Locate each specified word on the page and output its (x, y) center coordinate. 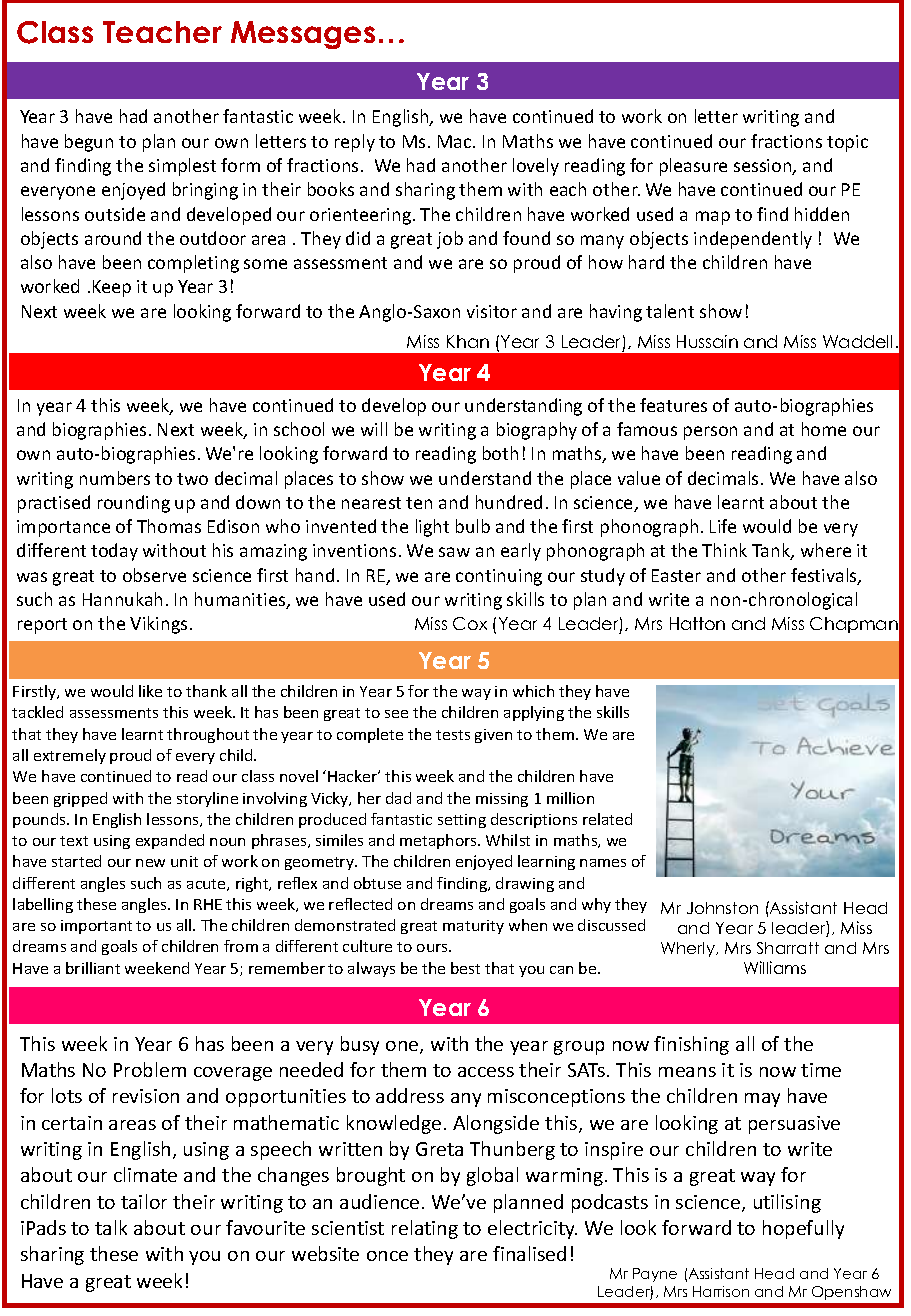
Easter (676, 575)
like (150, 691)
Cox (470, 623)
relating (425, 1229)
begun (89, 143)
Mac (456, 141)
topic (847, 143)
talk (111, 1227)
